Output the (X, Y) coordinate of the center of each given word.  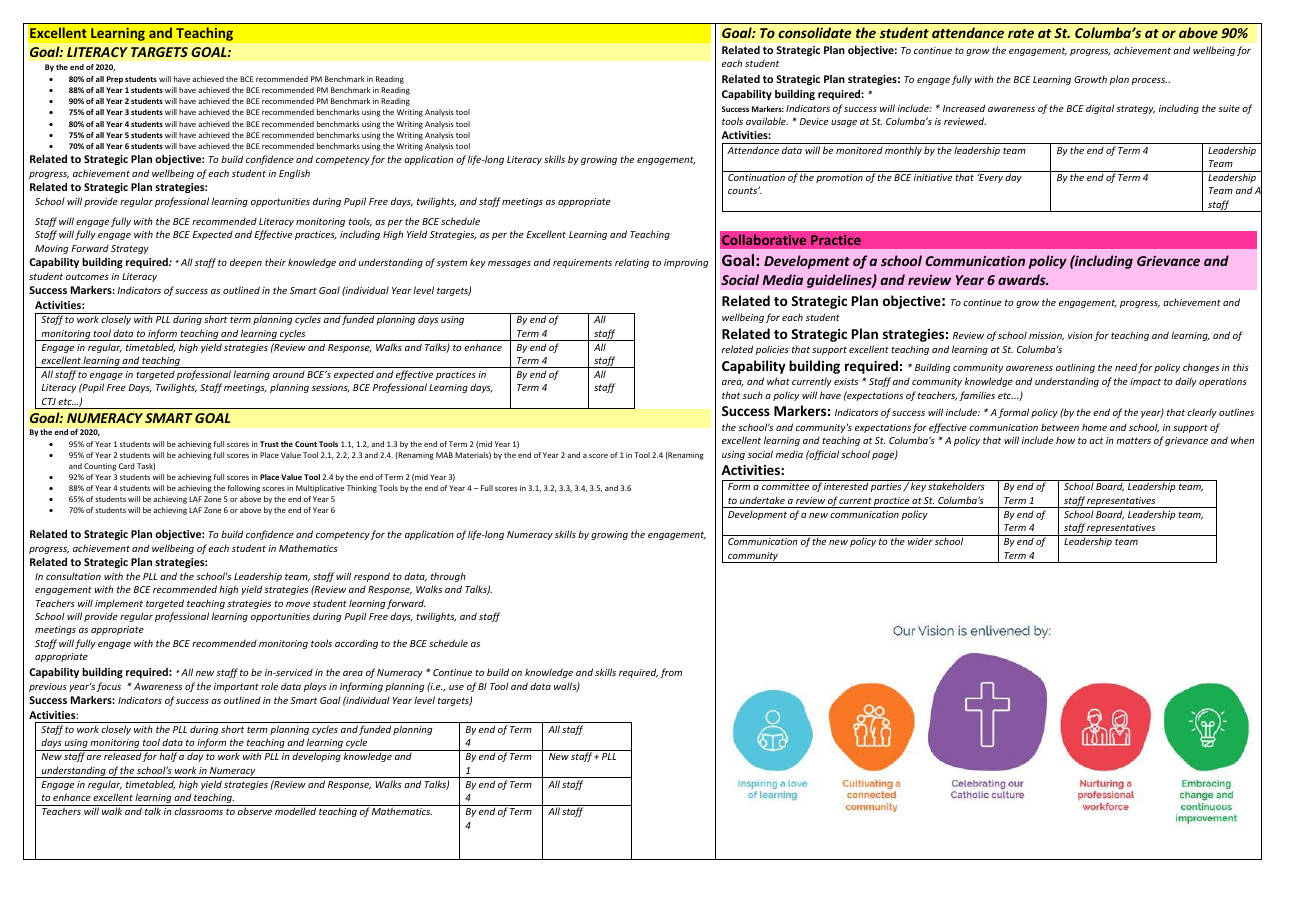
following (244, 489)
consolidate (815, 32)
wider (920, 541)
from (671, 673)
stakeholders (956, 486)
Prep (115, 80)
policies (772, 350)
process (1149, 81)
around (289, 374)
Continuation (756, 177)
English (294, 174)
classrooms (198, 811)
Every (990, 178)
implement (119, 604)
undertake (762, 500)
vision (1080, 335)
